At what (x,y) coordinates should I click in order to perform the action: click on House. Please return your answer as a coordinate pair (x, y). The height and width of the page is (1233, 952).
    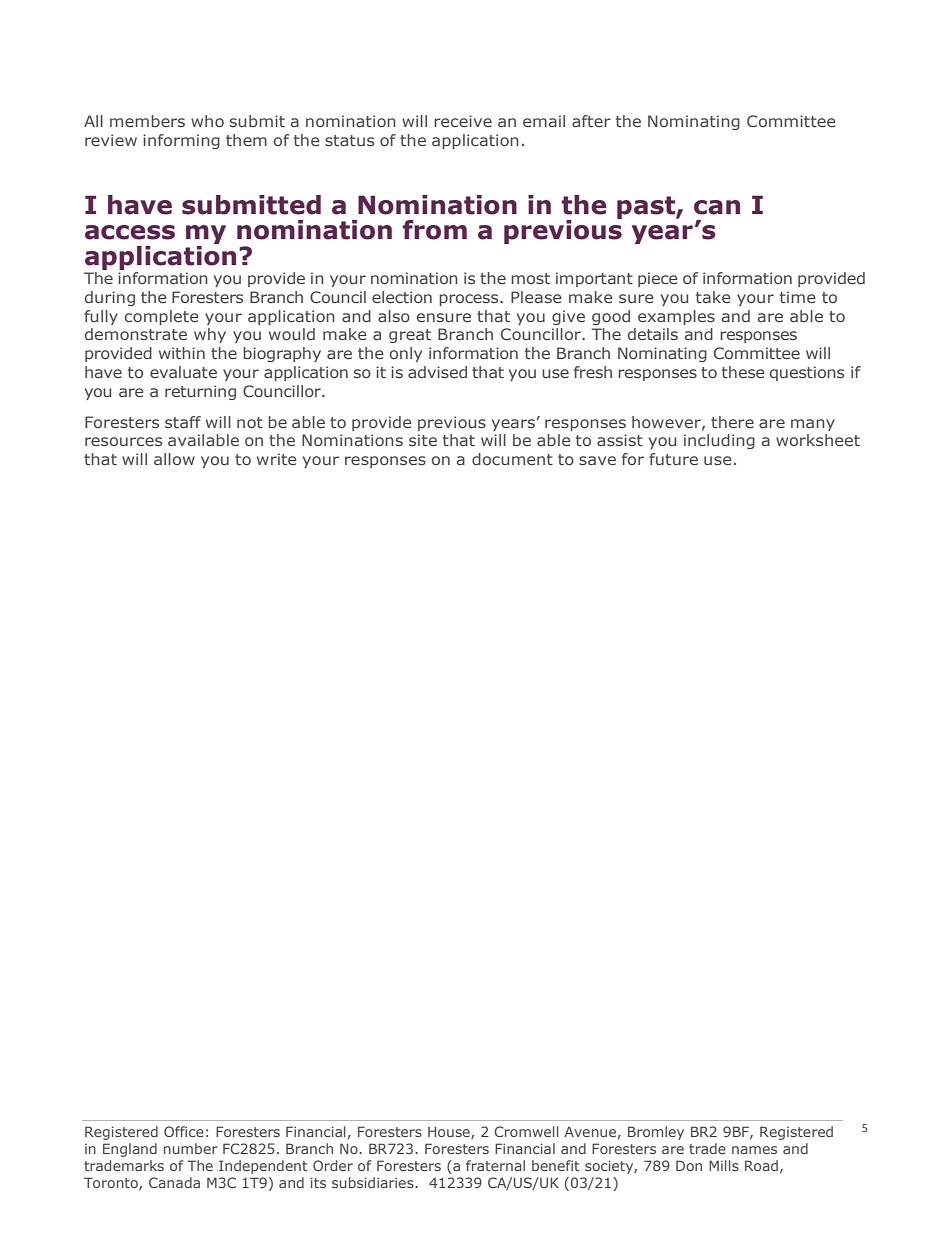
    Looking at the image, I should click on (450, 1132).
